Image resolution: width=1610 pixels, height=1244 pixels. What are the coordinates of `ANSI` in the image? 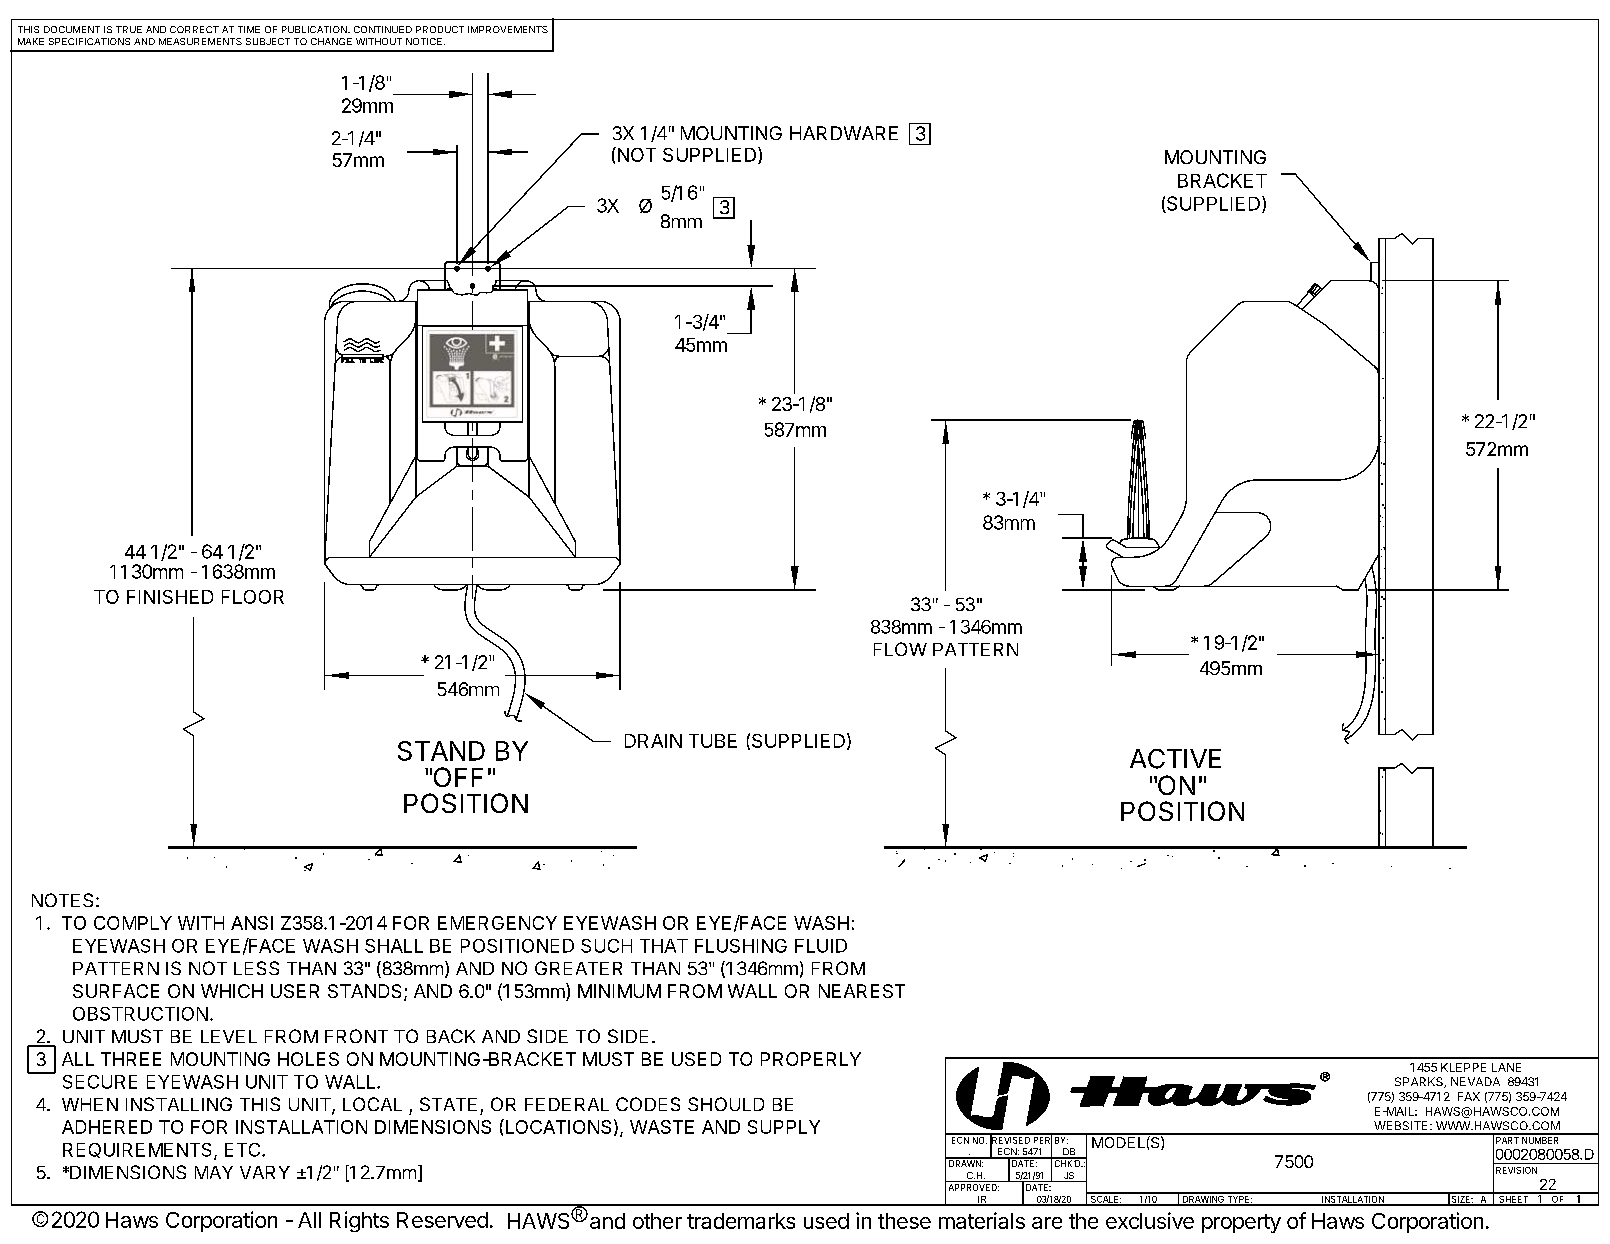 It's located at (252, 923).
